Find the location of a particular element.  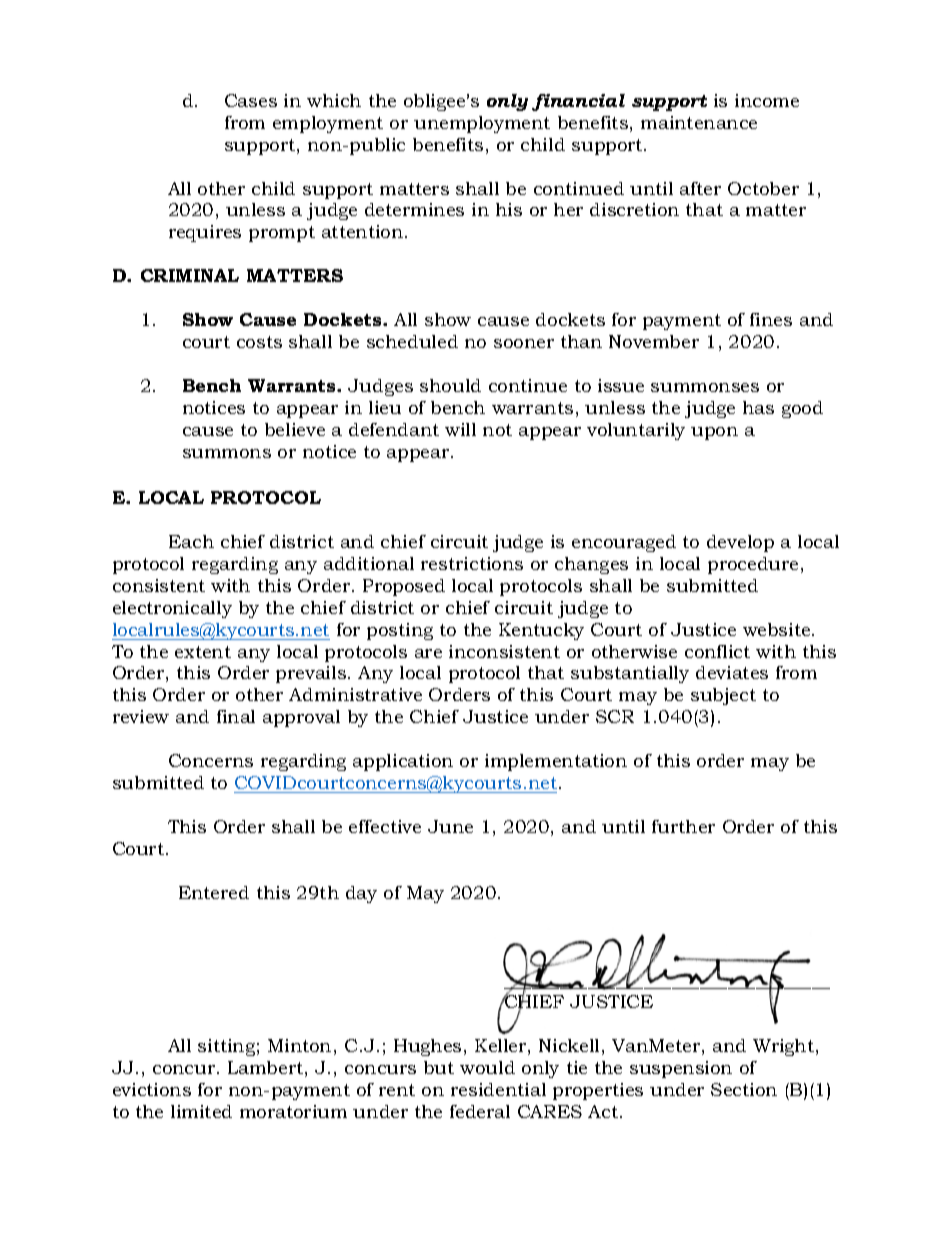

Section is located at coordinates (744, 1089).
